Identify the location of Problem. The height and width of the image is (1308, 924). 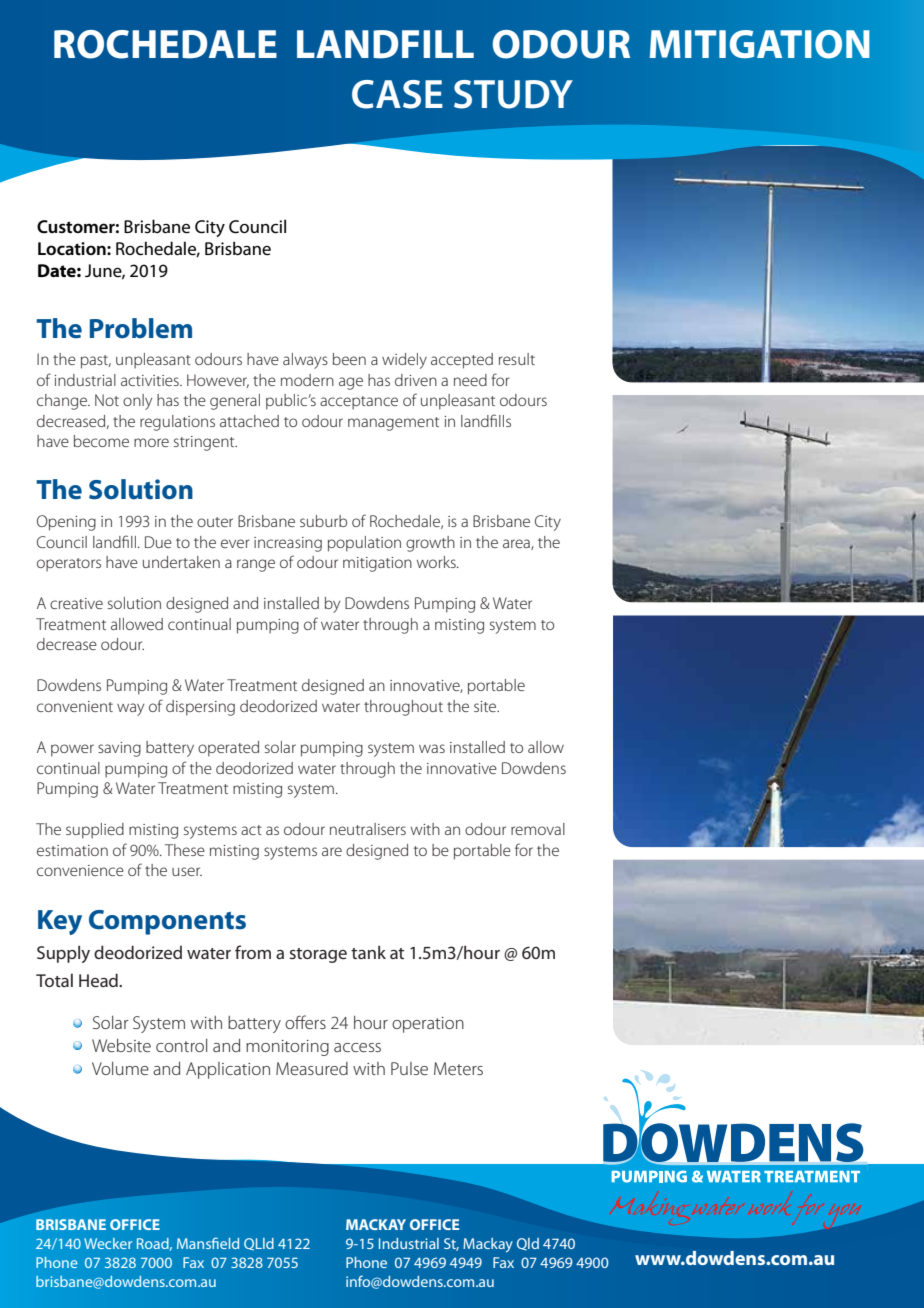
(141, 328).
